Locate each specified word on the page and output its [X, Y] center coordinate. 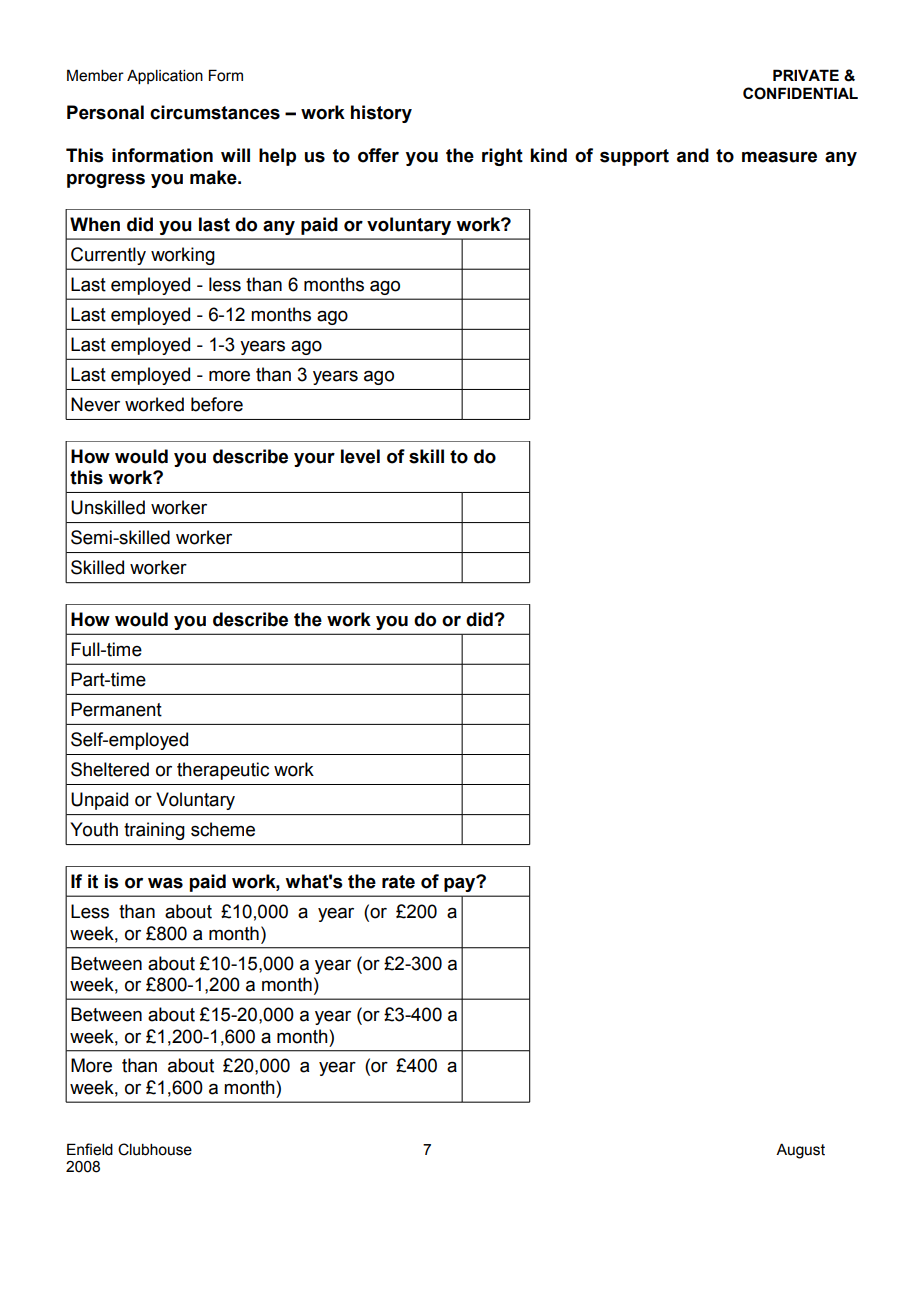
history [381, 114]
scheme [223, 829]
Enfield [90, 1149]
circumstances [215, 112]
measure [779, 157]
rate [398, 882]
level [360, 456]
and [693, 155]
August [800, 1151]
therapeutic [223, 771]
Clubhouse [155, 1149]
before [217, 404]
